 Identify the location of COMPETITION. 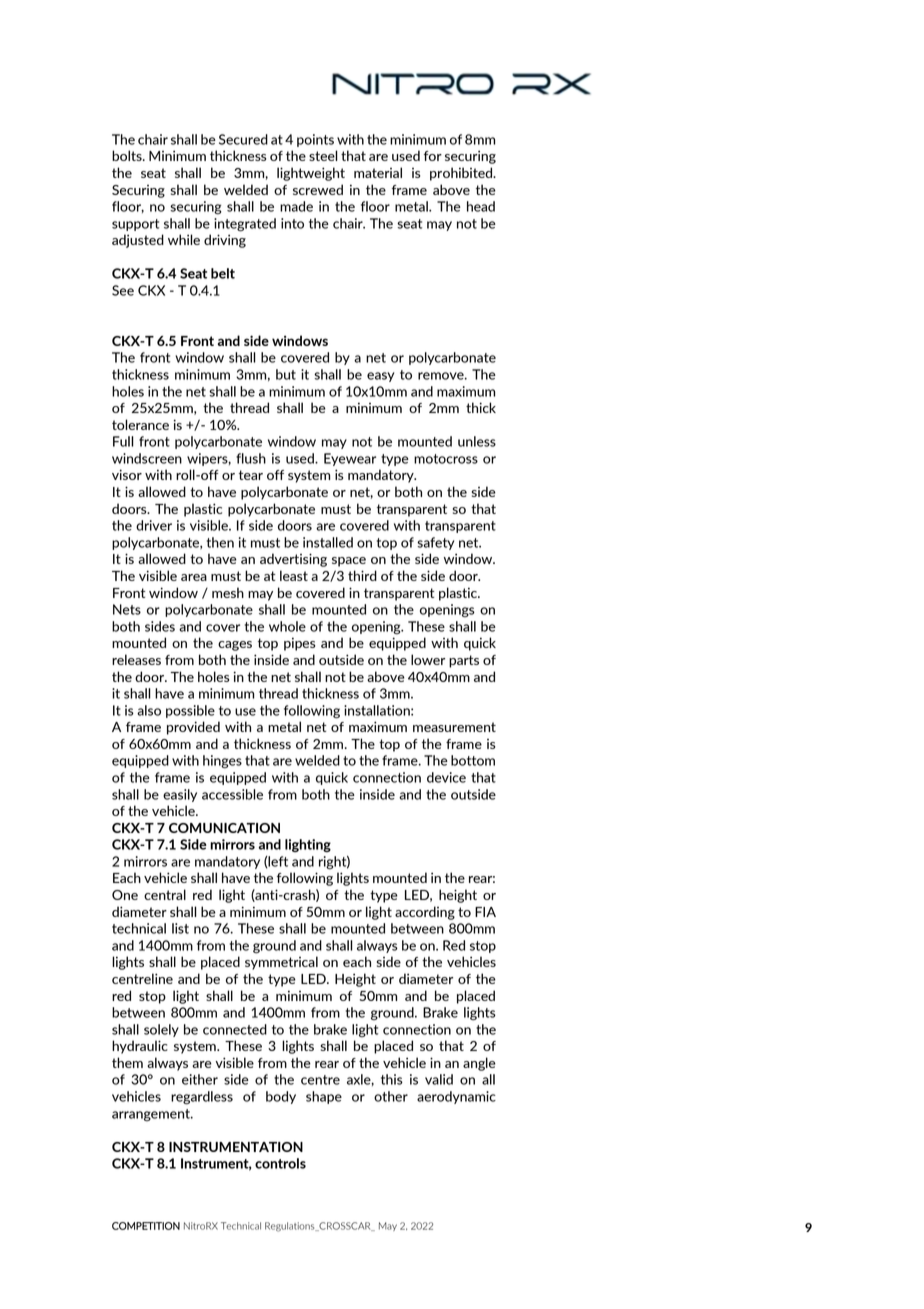
(146, 1226).
